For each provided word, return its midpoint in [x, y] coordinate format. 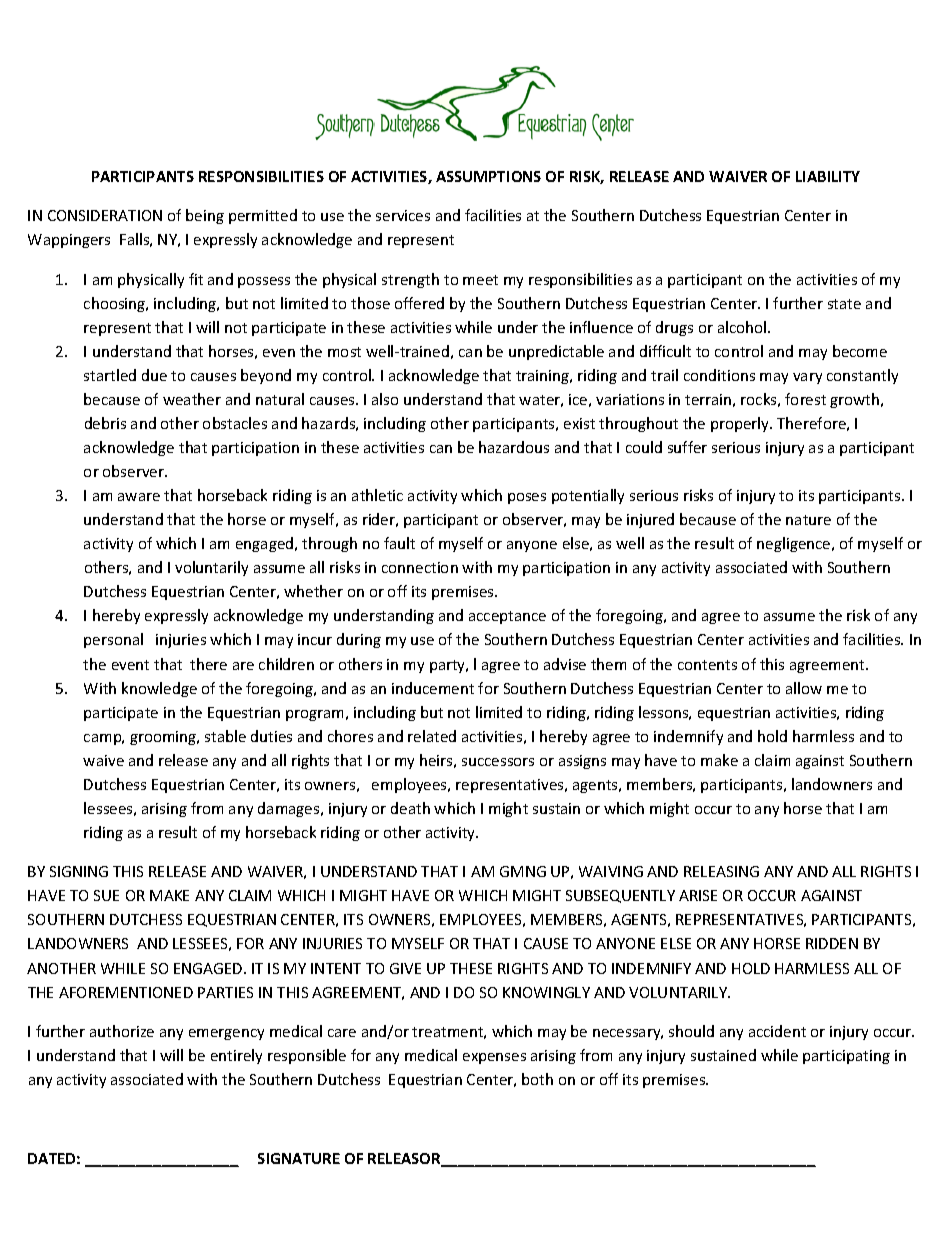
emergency [226, 1034]
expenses [494, 1058]
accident [777, 1031]
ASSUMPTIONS [488, 176]
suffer [687, 447]
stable [225, 736]
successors [498, 762]
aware [139, 497]
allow [804, 688]
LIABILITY [828, 176]
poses [527, 498]
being [205, 216]
